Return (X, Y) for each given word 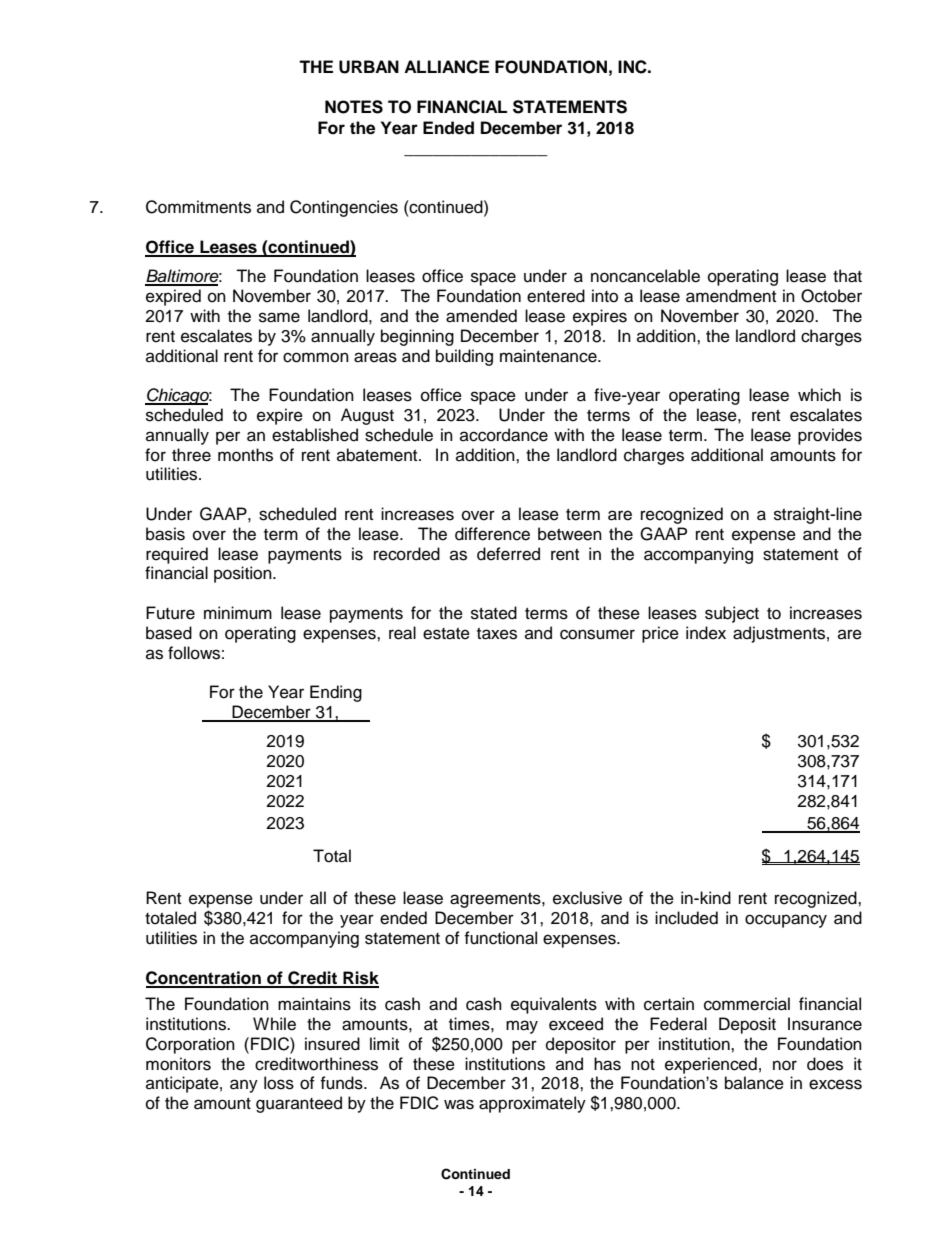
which (819, 395)
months (245, 455)
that (847, 276)
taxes (497, 634)
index (706, 633)
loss (279, 1083)
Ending (336, 693)
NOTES (354, 107)
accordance (504, 435)
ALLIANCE (446, 67)
